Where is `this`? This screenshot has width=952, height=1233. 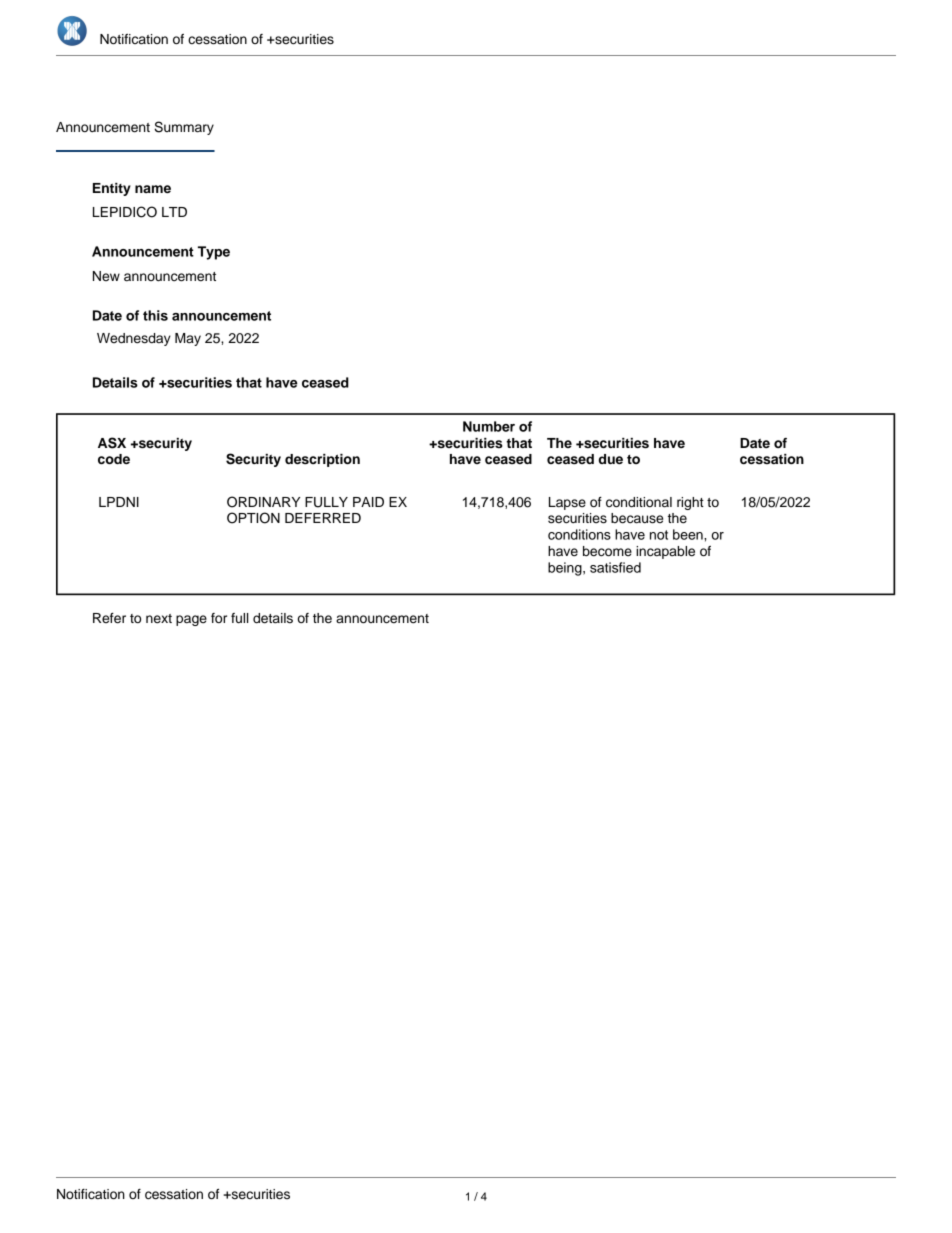 this is located at coordinates (155, 315).
